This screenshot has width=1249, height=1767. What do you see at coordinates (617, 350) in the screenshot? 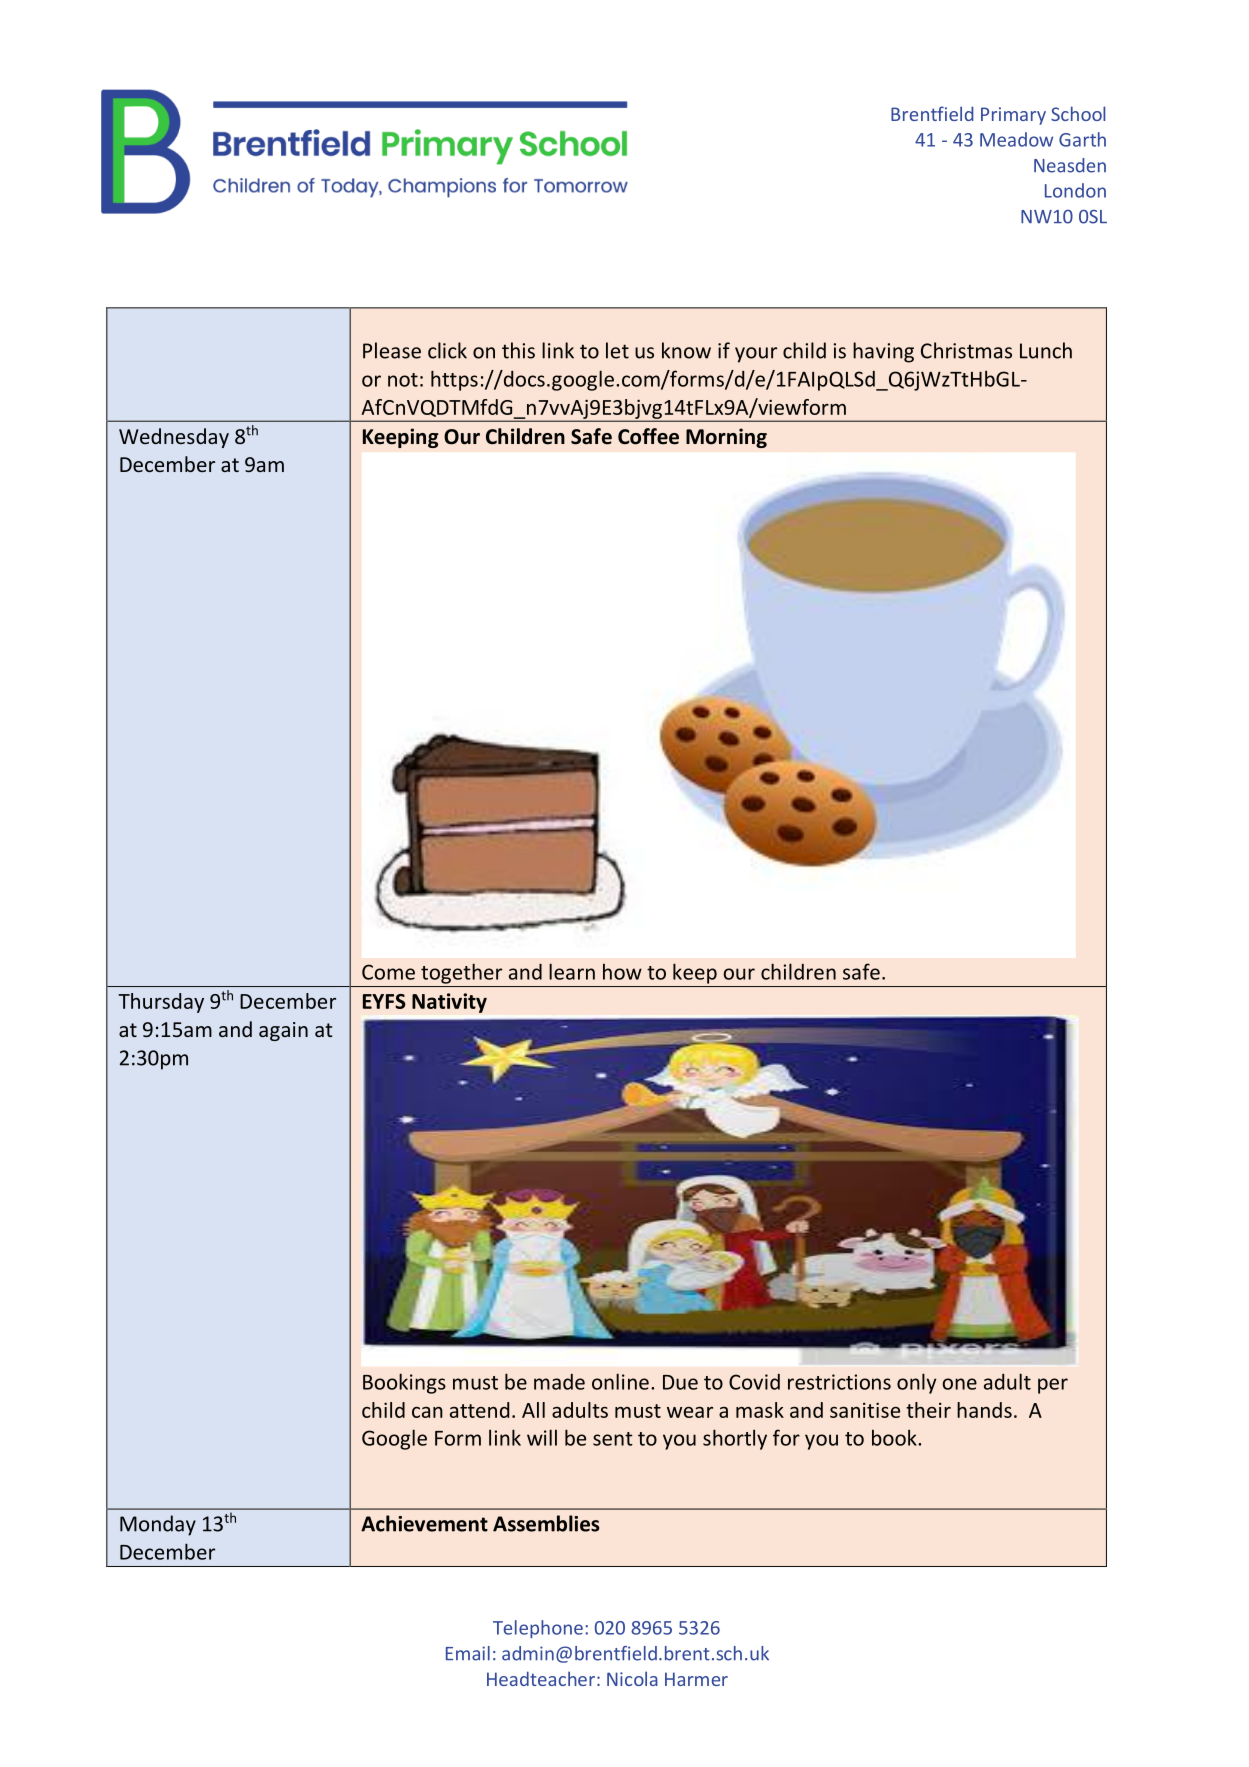
I see `let` at bounding box center [617, 350].
